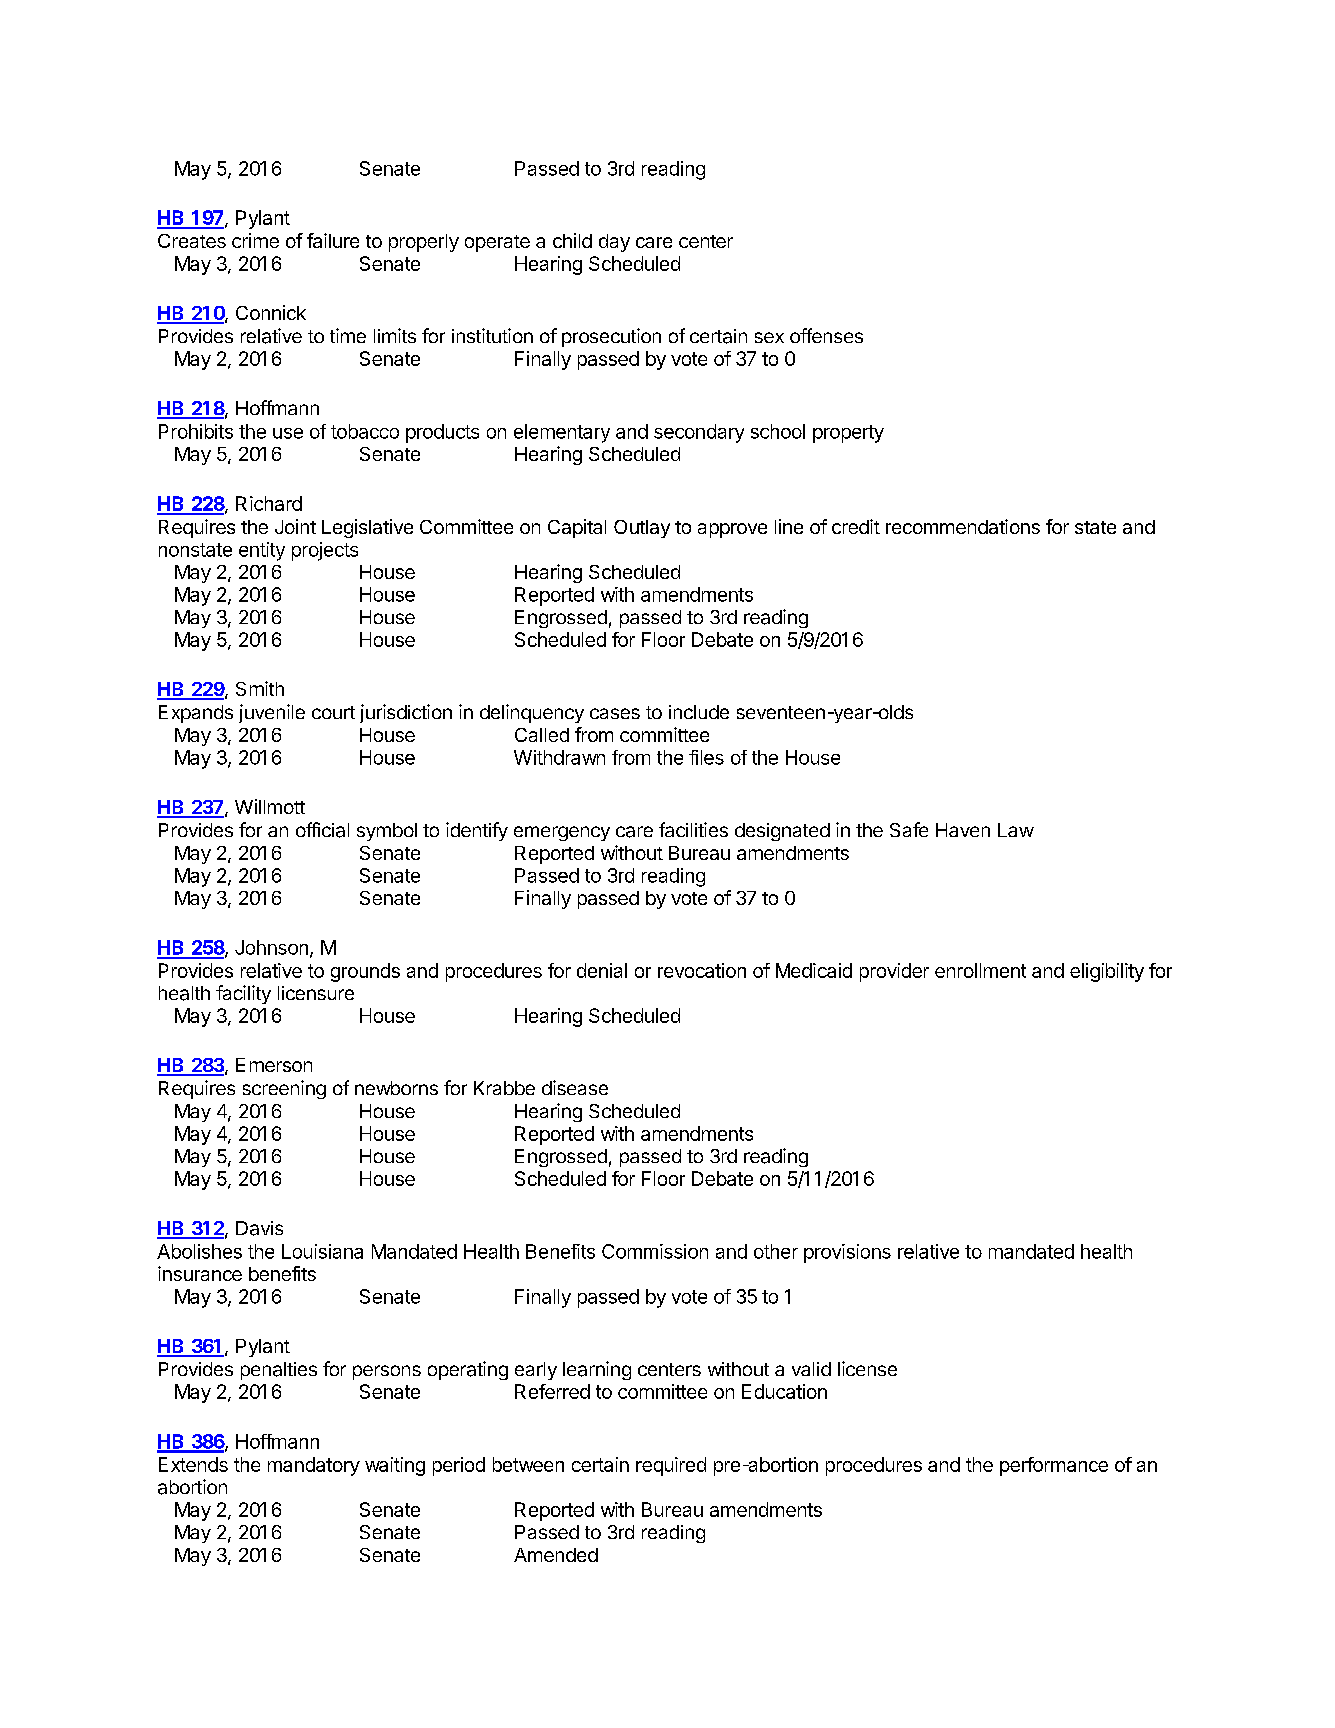  What do you see at coordinates (671, 1466) in the image?
I see `required` at bounding box center [671, 1466].
